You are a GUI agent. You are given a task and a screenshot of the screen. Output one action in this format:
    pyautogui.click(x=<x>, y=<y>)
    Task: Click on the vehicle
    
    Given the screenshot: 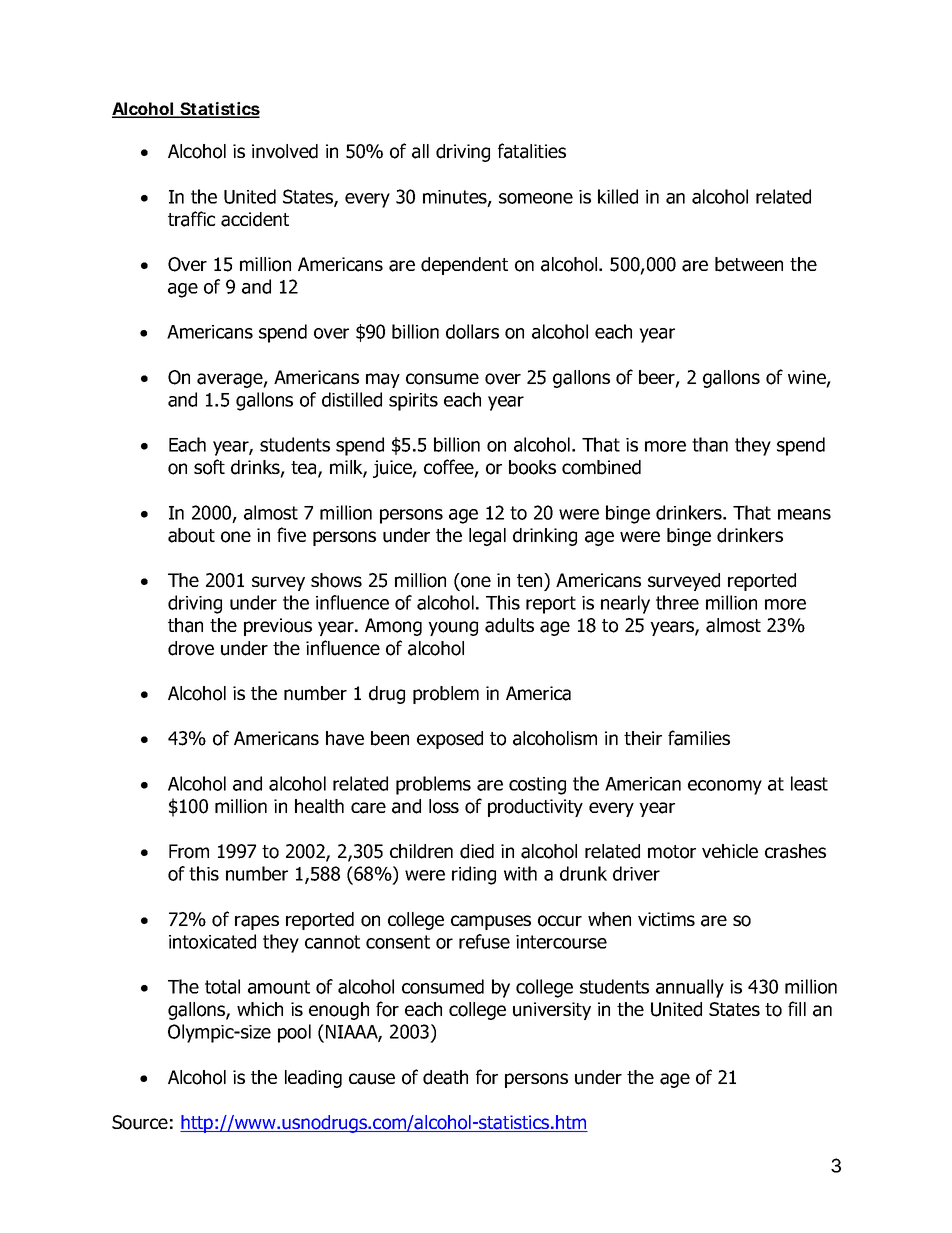 What is the action you would take?
    pyautogui.click(x=730, y=851)
